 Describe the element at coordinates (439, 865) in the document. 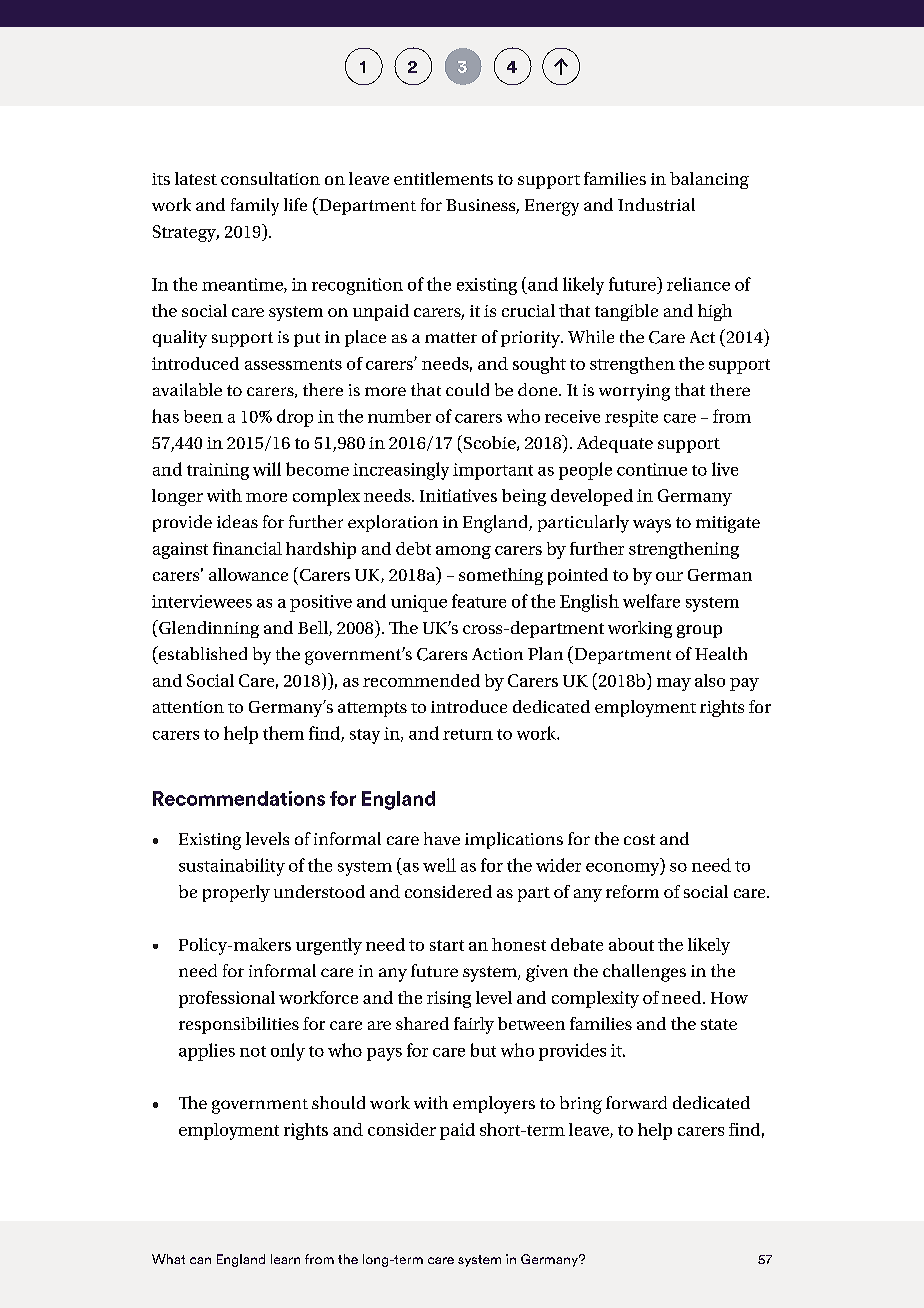

I see `well` at that location.
